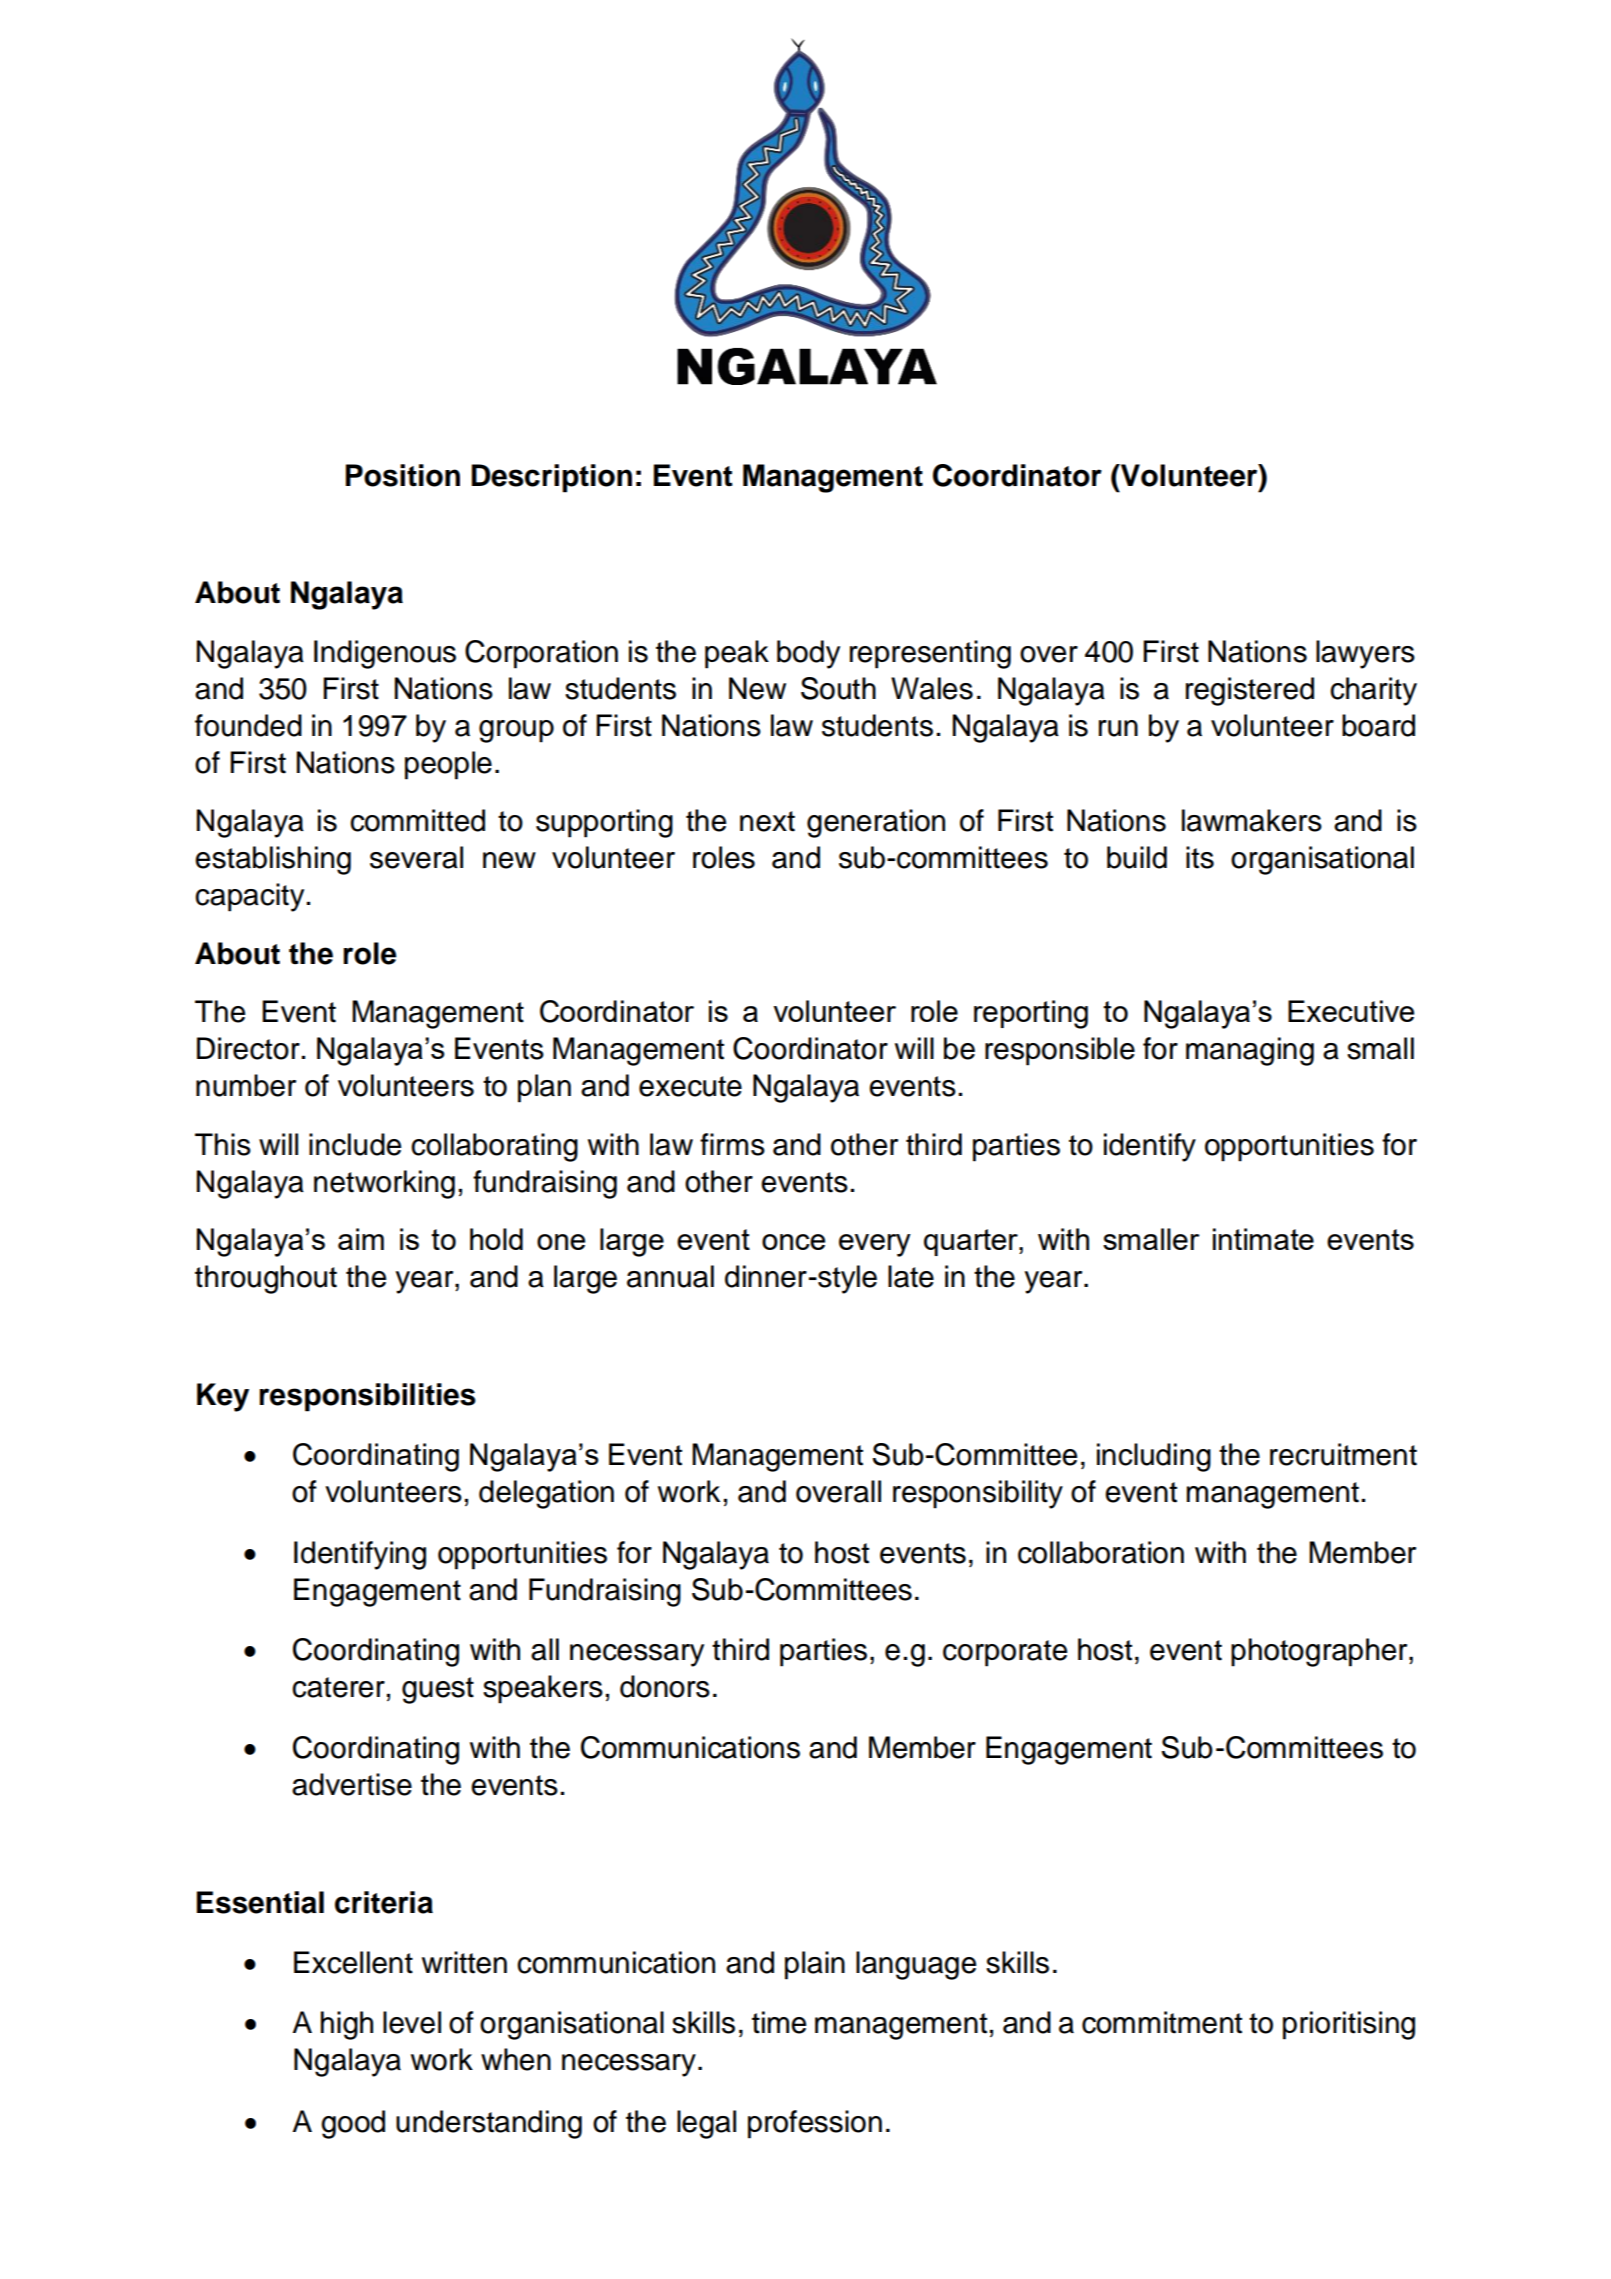 The height and width of the screenshot is (2279, 1611). What do you see at coordinates (1101, 1552) in the screenshot?
I see `collaboration` at bounding box center [1101, 1552].
